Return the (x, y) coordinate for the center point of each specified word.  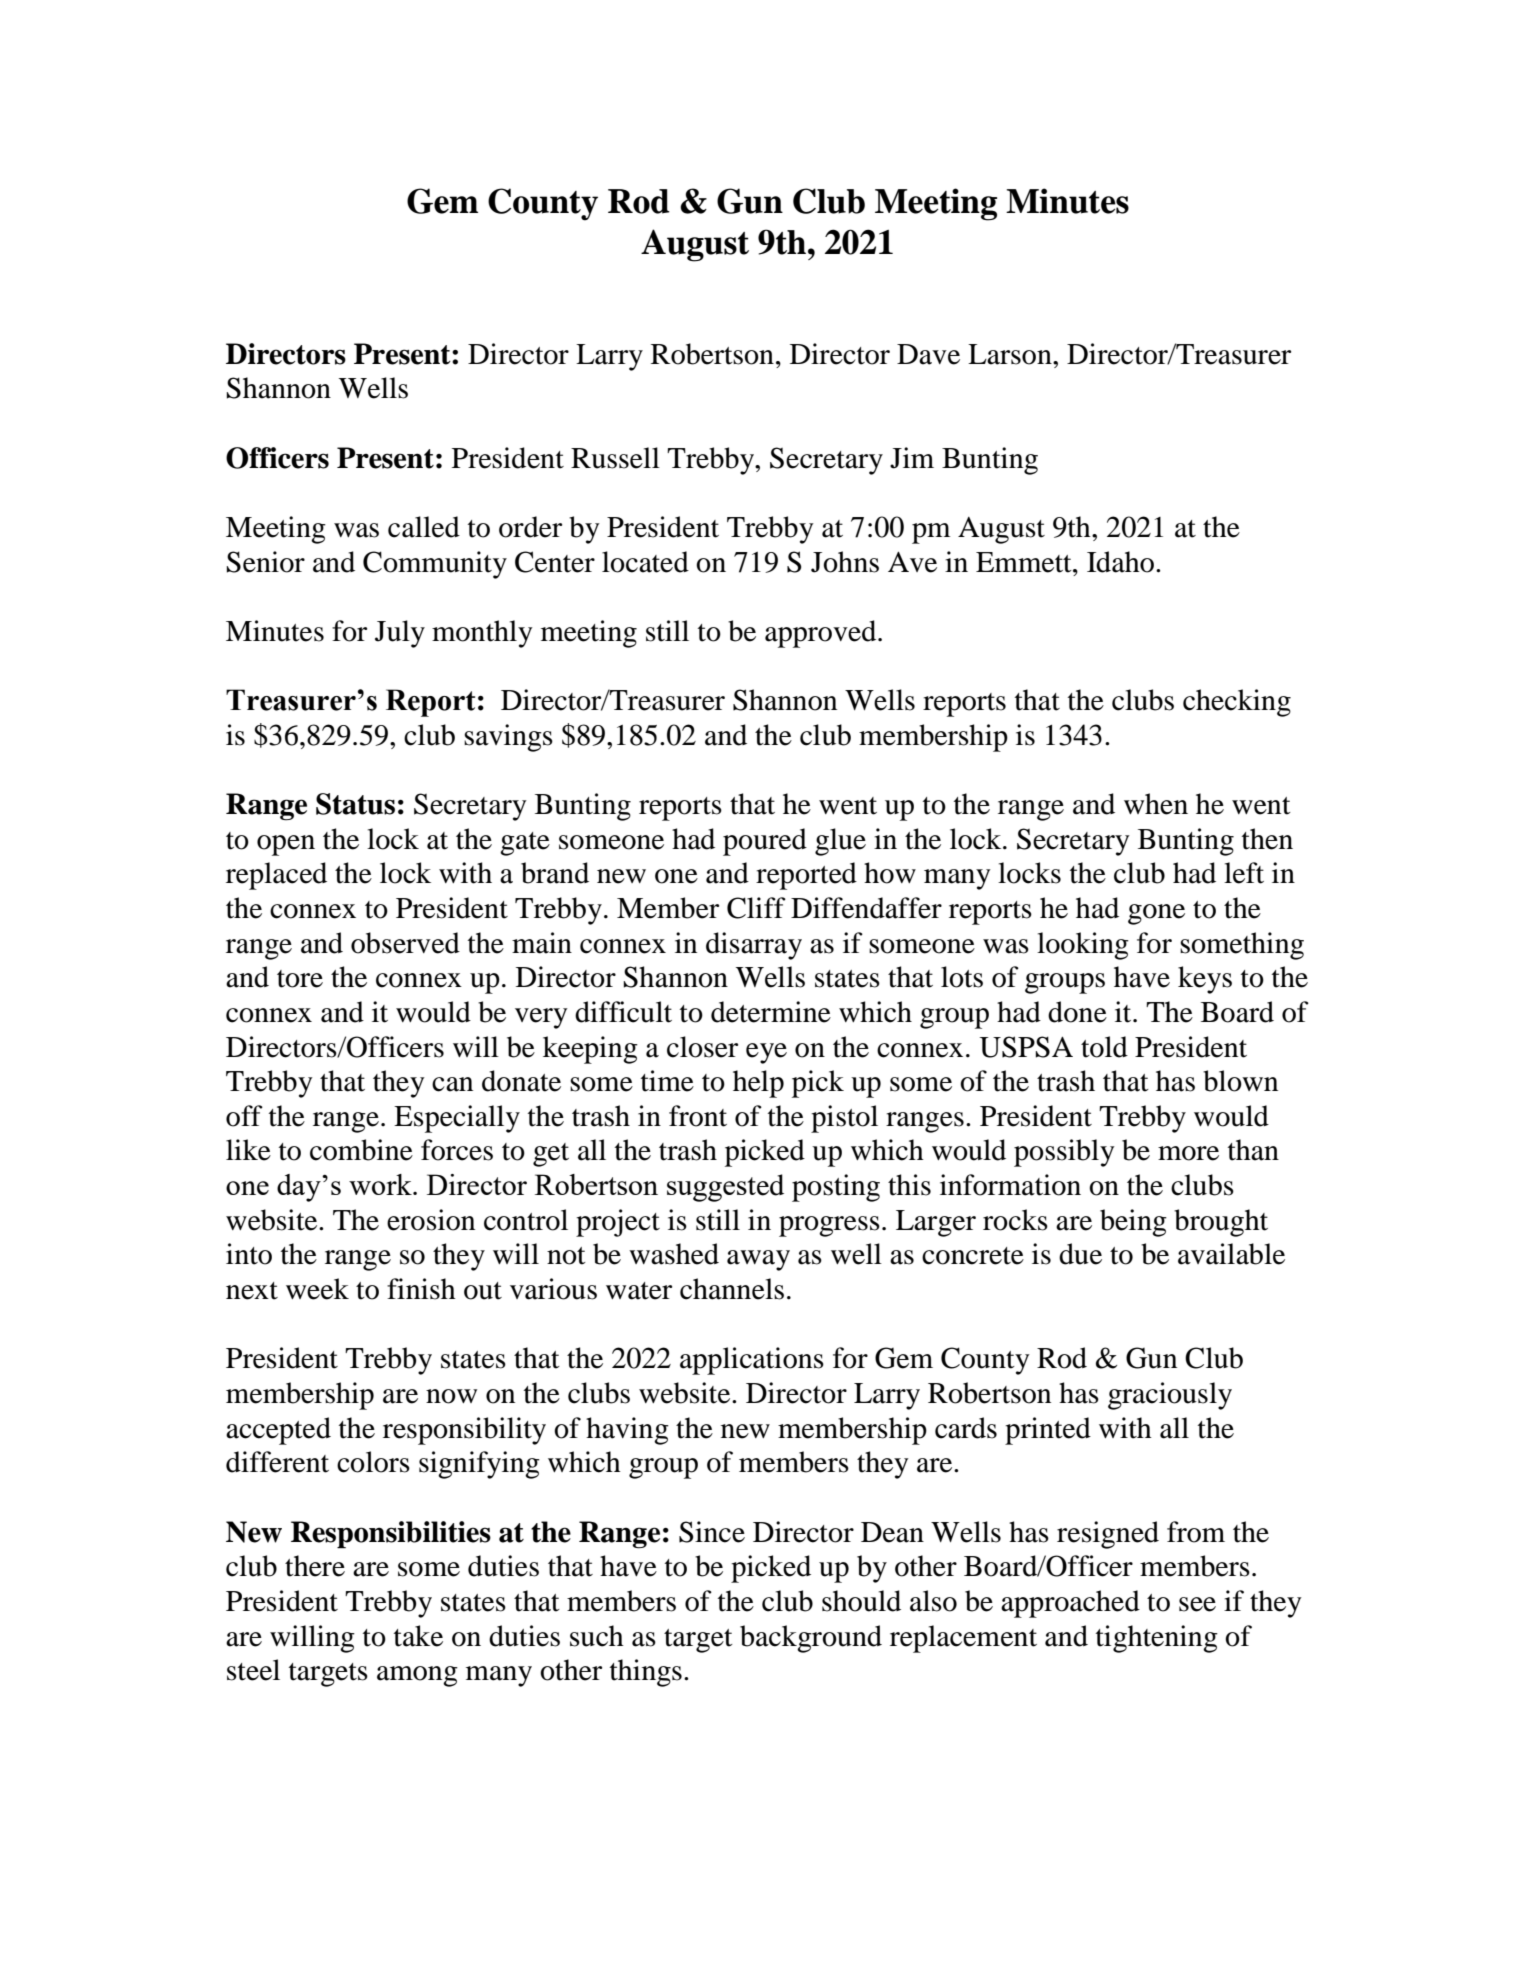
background (811, 1639)
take (418, 1636)
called (424, 527)
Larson (1011, 354)
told (1104, 1047)
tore (300, 979)
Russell (615, 458)
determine (771, 1012)
